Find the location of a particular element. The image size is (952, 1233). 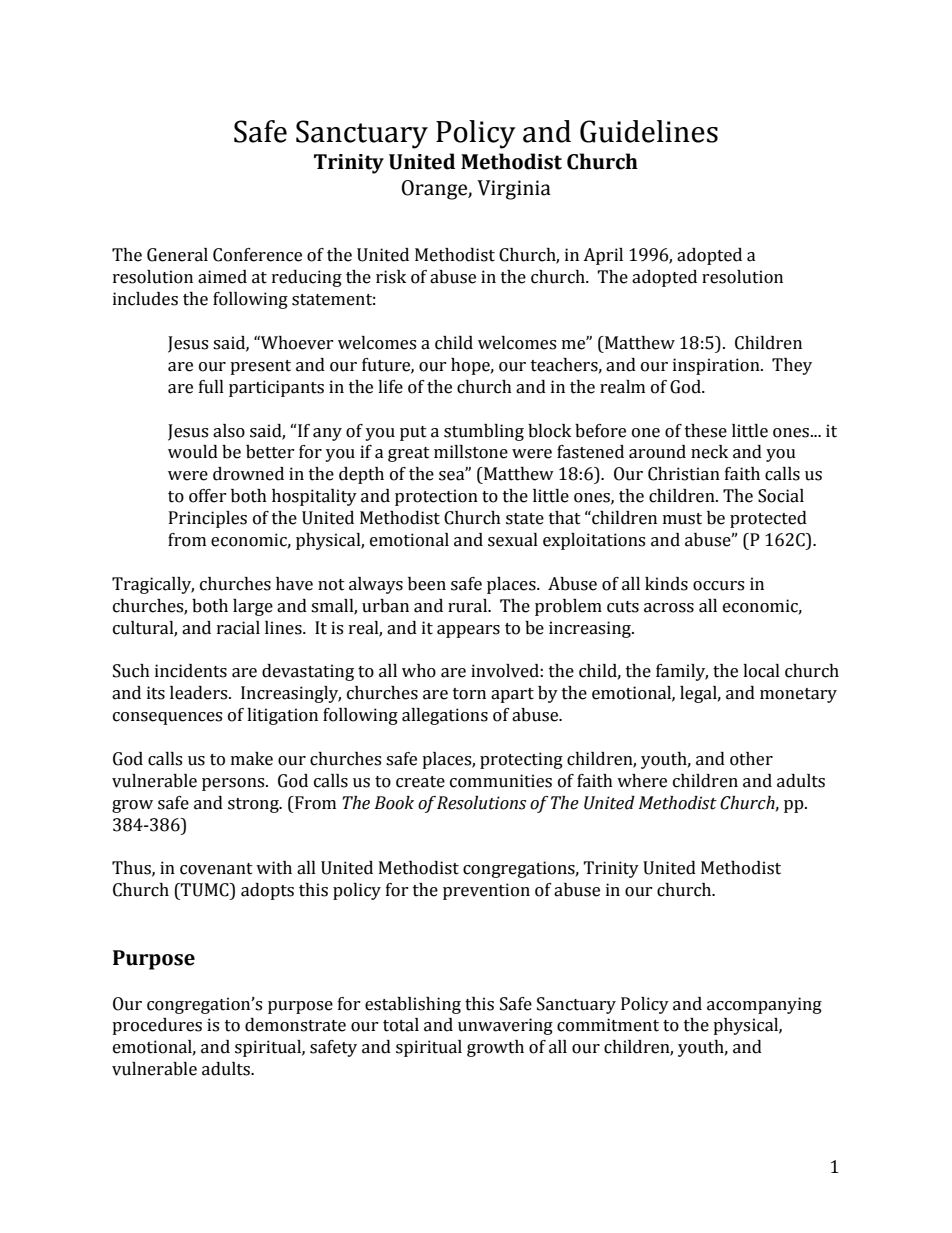

April is located at coordinates (603, 256).
